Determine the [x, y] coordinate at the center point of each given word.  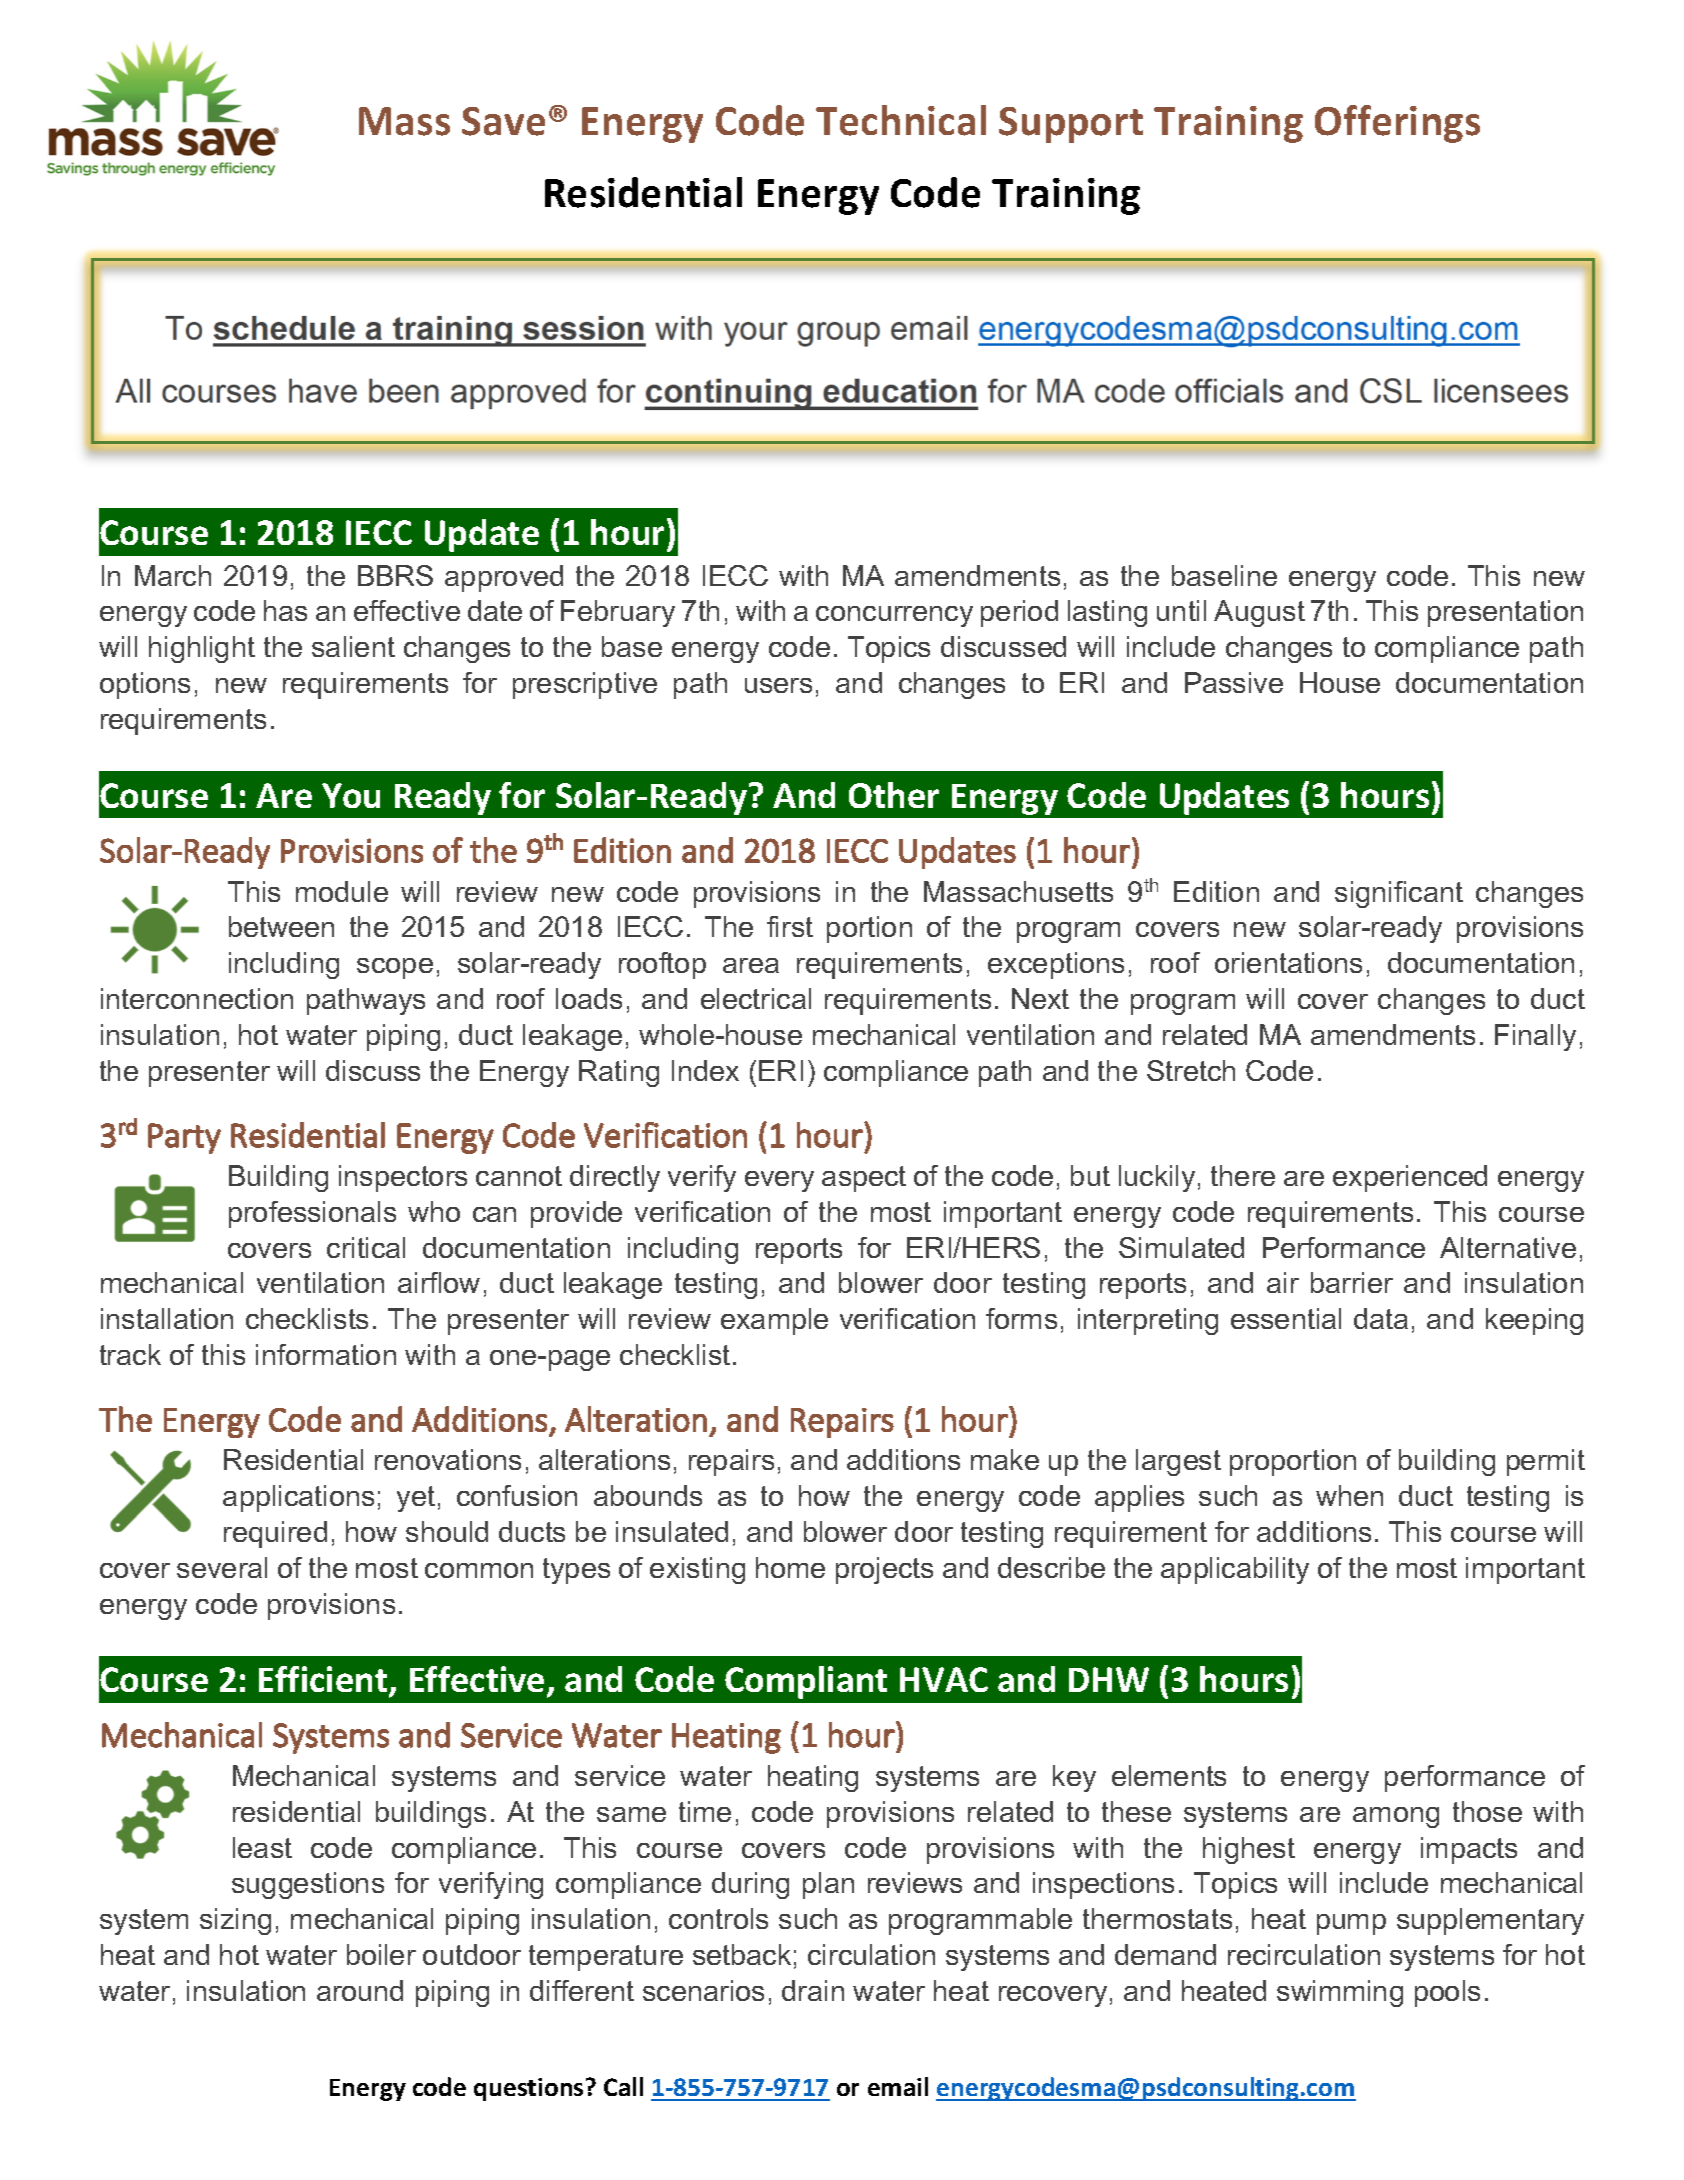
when [1349, 1495]
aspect [864, 1179]
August [1259, 613]
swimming [1340, 1993]
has [285, 610]
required [275, 1534]
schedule [284, 328]
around [360, 1990]
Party [184, 1138]
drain [813, 1990]
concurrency [894, 616]
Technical [901, 120]
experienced [1410, 1178]
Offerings [1397, 124]
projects [884, 1570]
